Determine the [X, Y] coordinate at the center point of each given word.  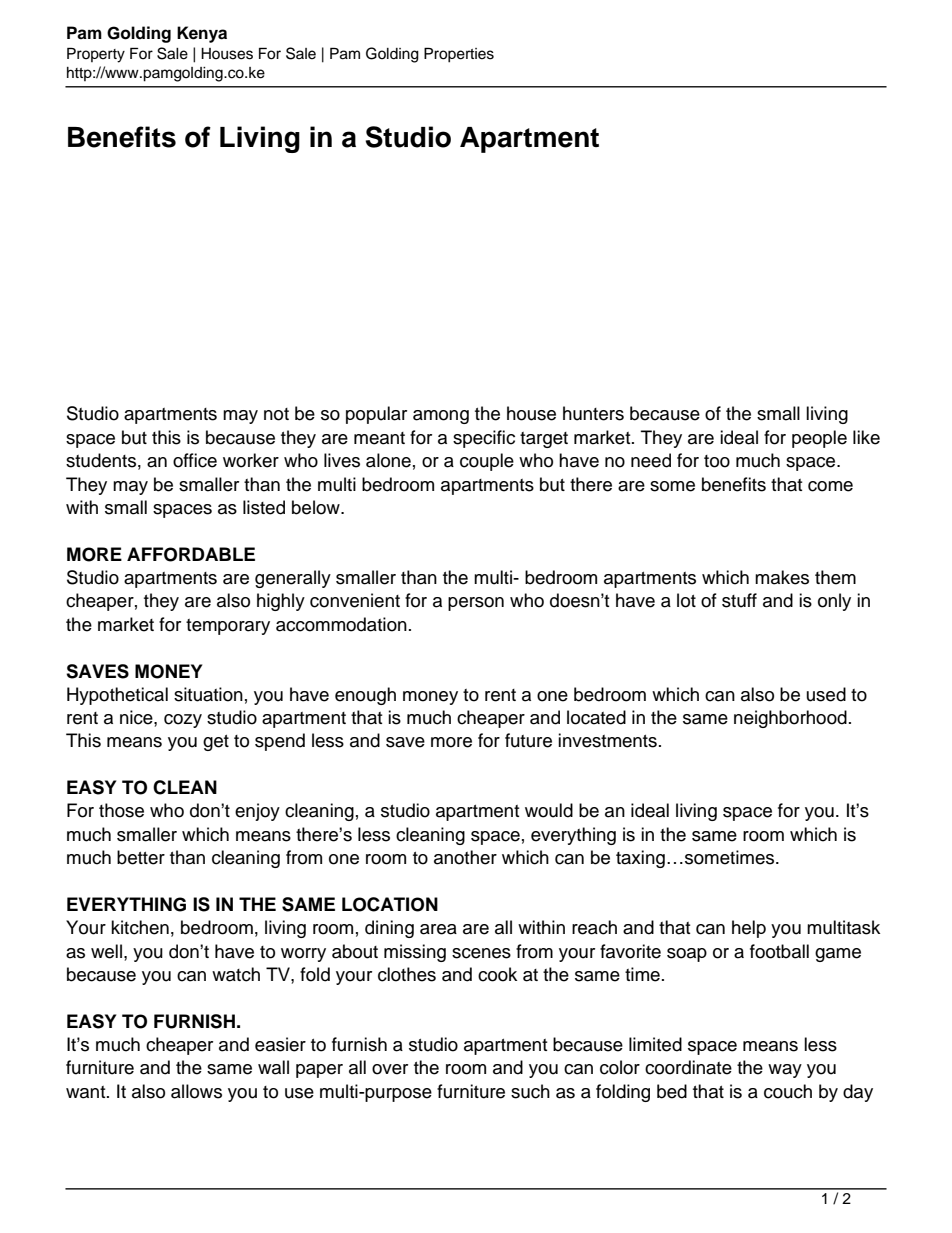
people [819, 439]
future [528, 740]
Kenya [202, 34]
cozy [183, 721]
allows [196, 1091]
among [441, 417]
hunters [593, 413]
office [195, 460]
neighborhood [790, 719]
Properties [459, 55]
